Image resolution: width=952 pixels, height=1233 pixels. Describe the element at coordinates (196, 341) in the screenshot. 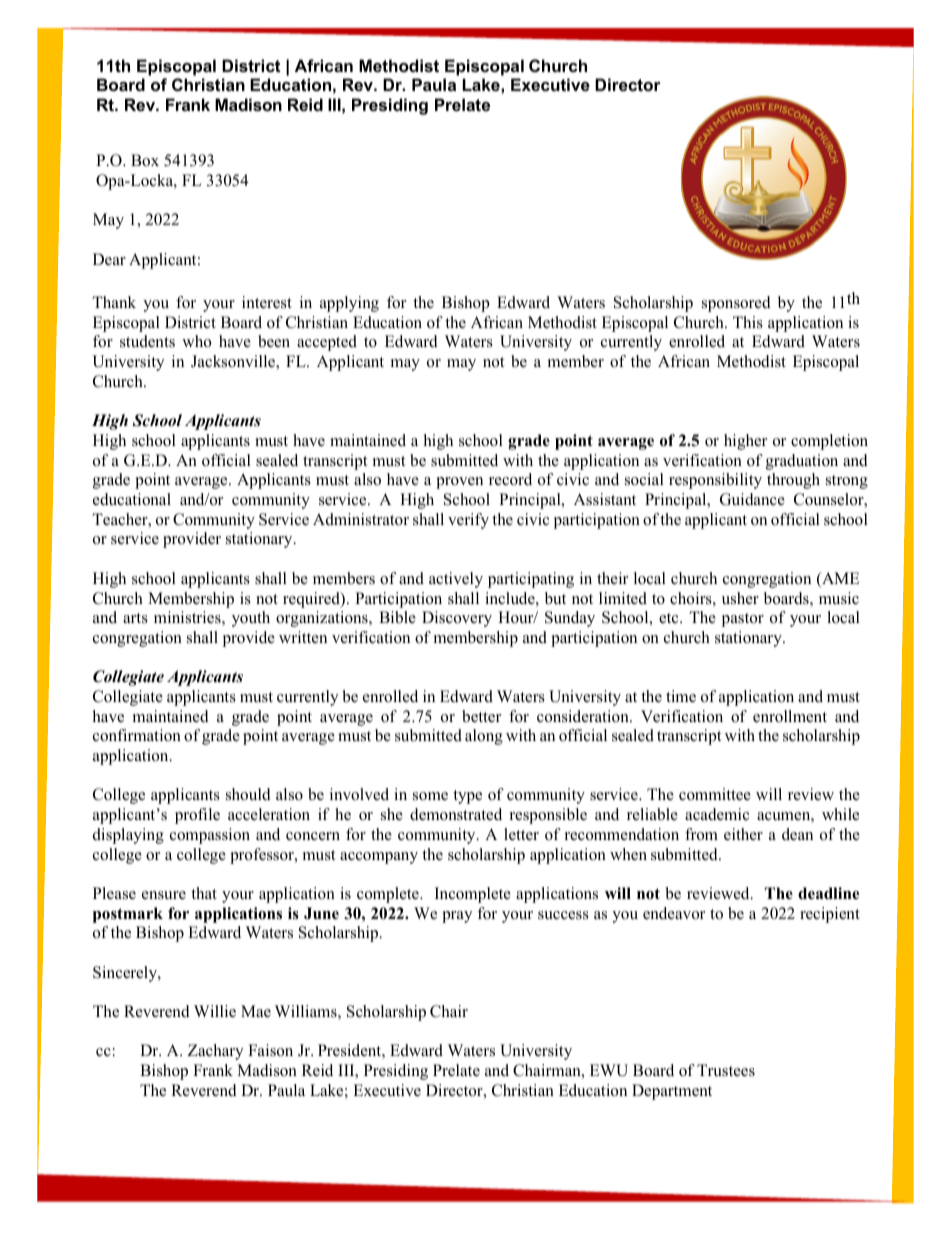

I see `who` at that location.
